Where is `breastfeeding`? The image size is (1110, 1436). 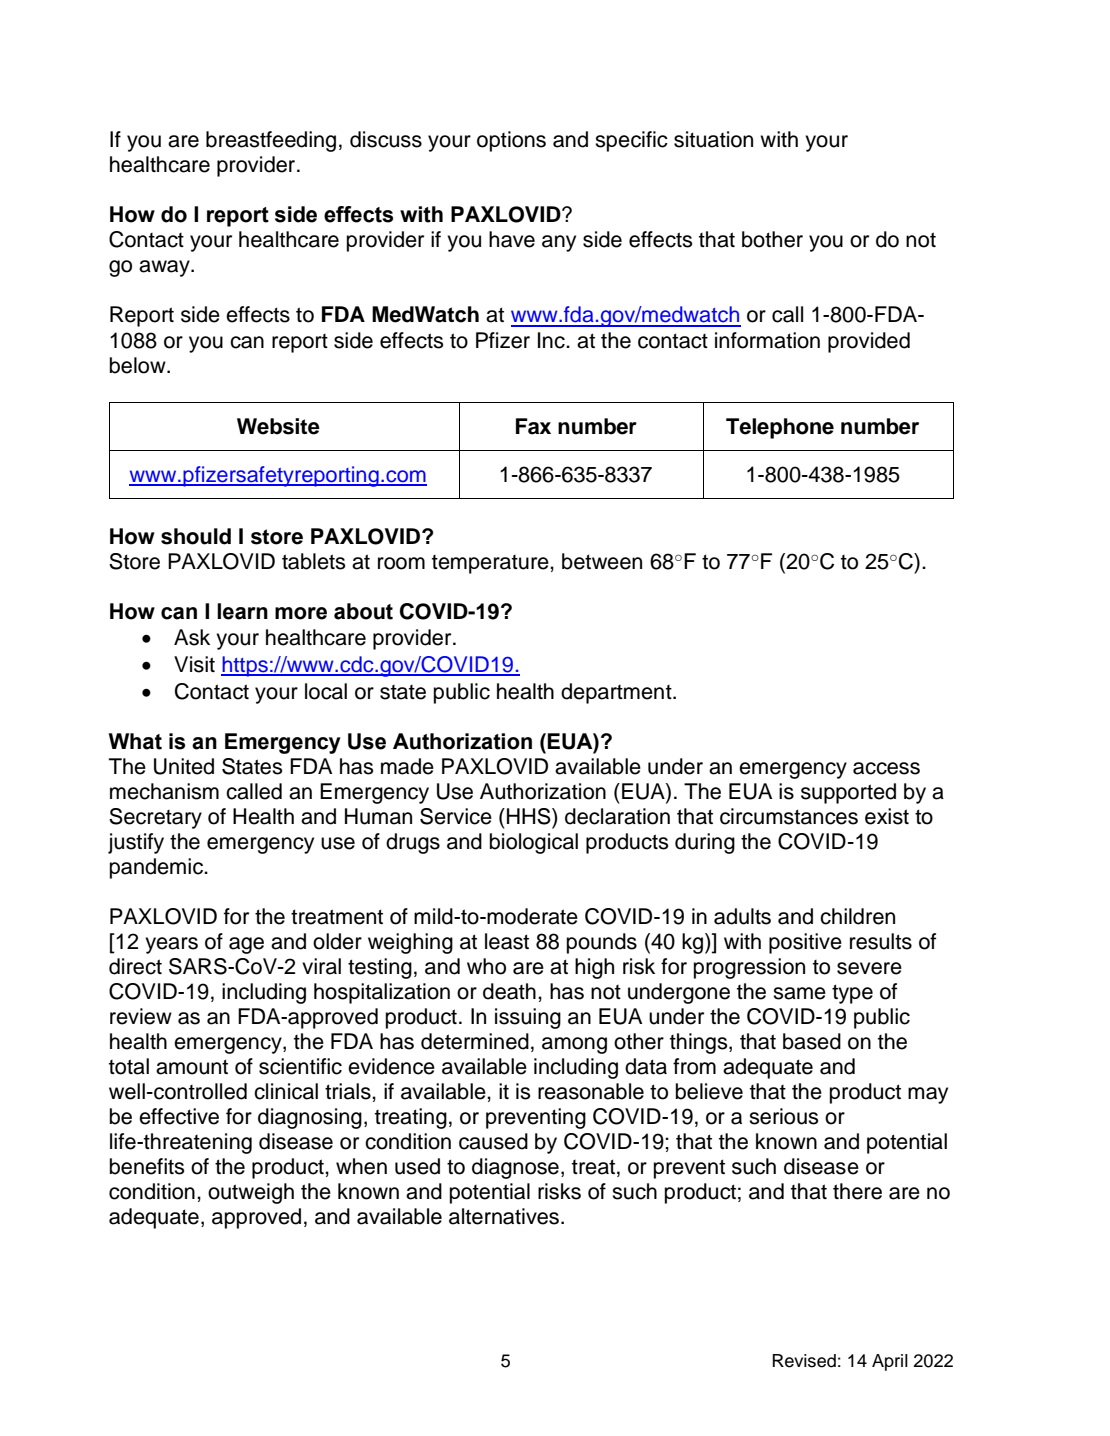 breastfeeding is located at coordinates (271, 141).
